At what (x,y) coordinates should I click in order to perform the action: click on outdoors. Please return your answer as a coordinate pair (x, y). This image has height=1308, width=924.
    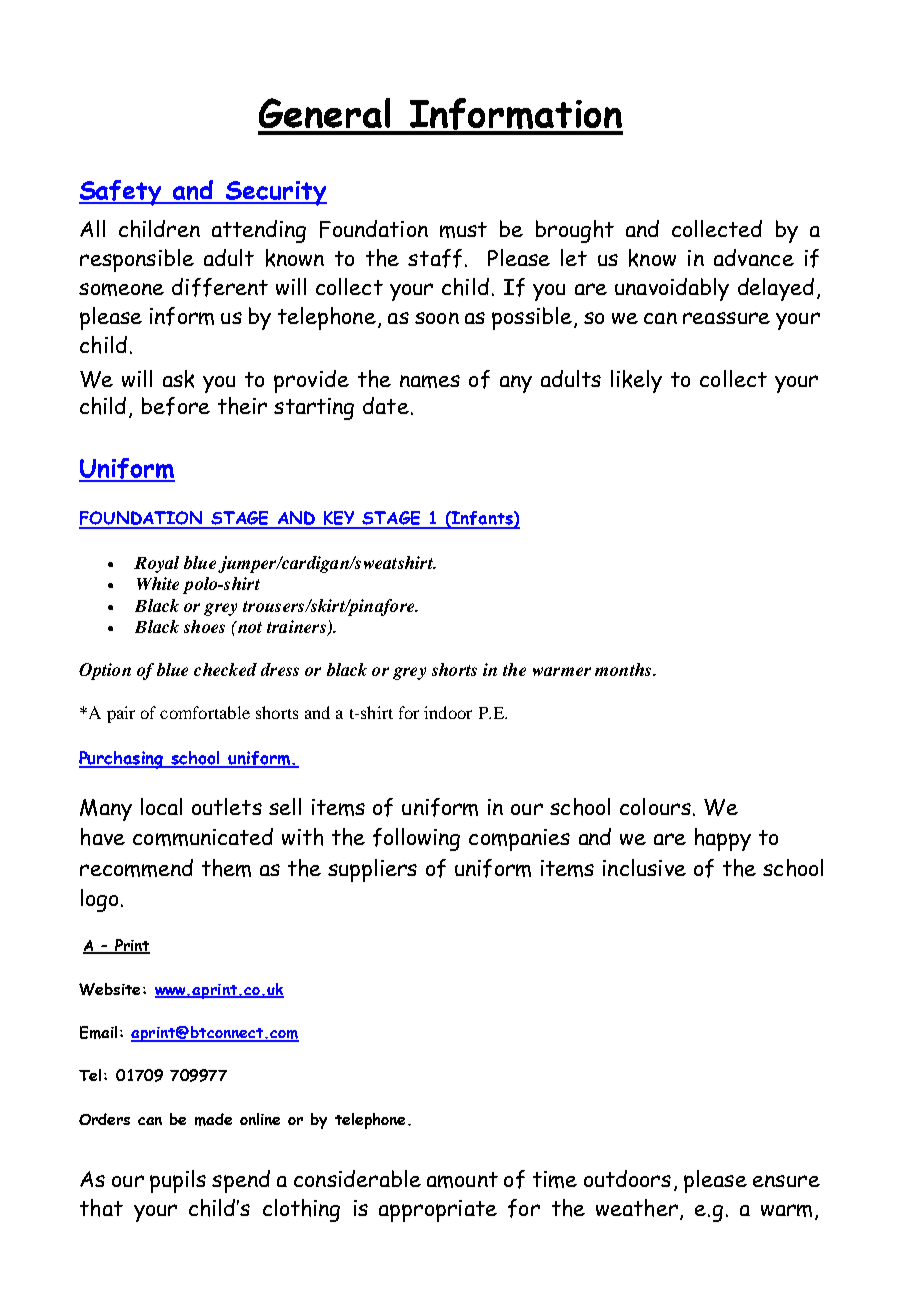
    Looking at the image, I should click on (627, 1178).
